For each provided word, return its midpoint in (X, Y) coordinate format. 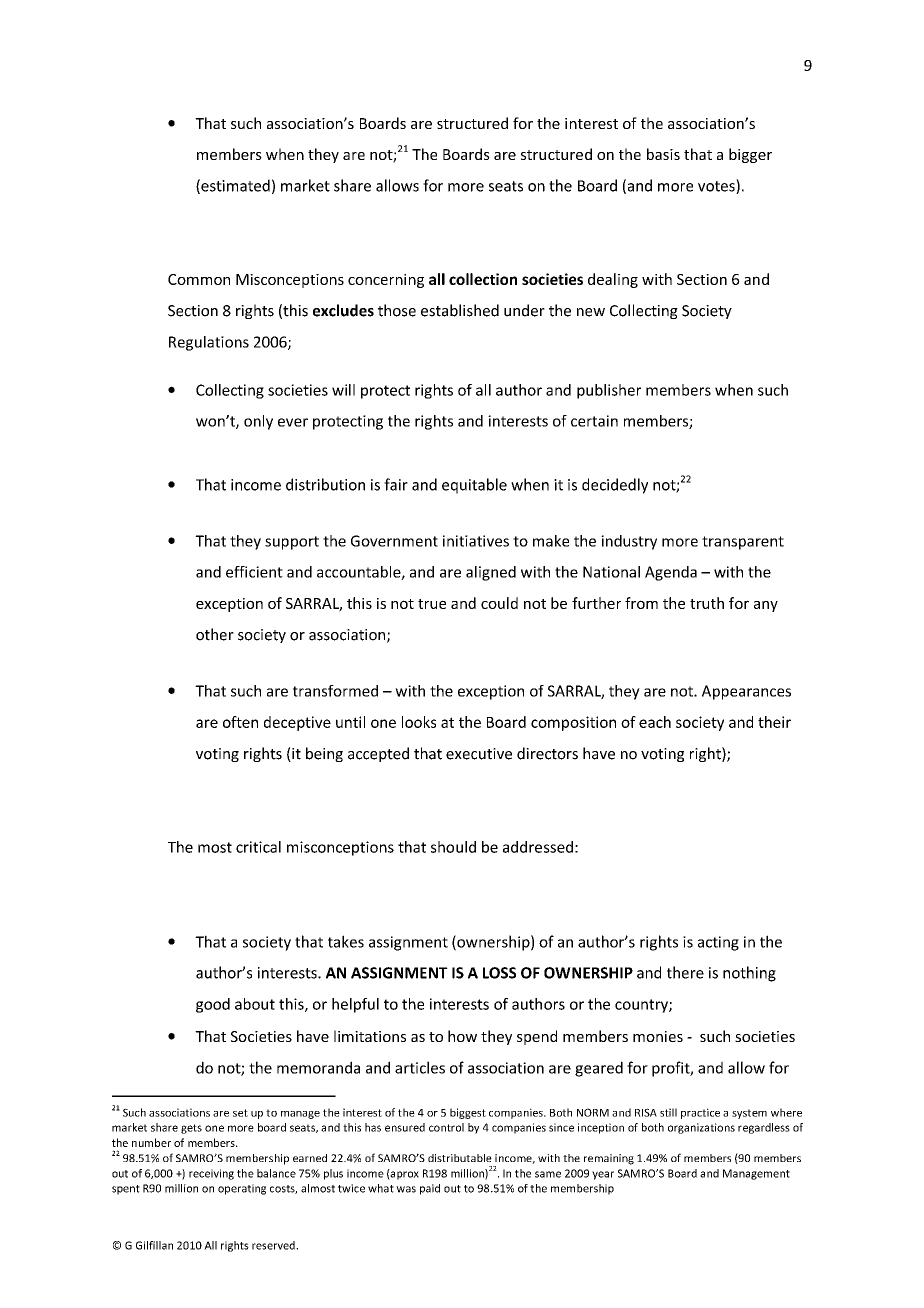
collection (483, 279)
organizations (701, 1128)
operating (242, 1189)
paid (430, 1189)
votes (717, 186)
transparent (743, 543)
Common (199, 279)
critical (258, 847)
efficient (254, 572)
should (453, 847)
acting (718, 943)
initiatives (476, 541)
